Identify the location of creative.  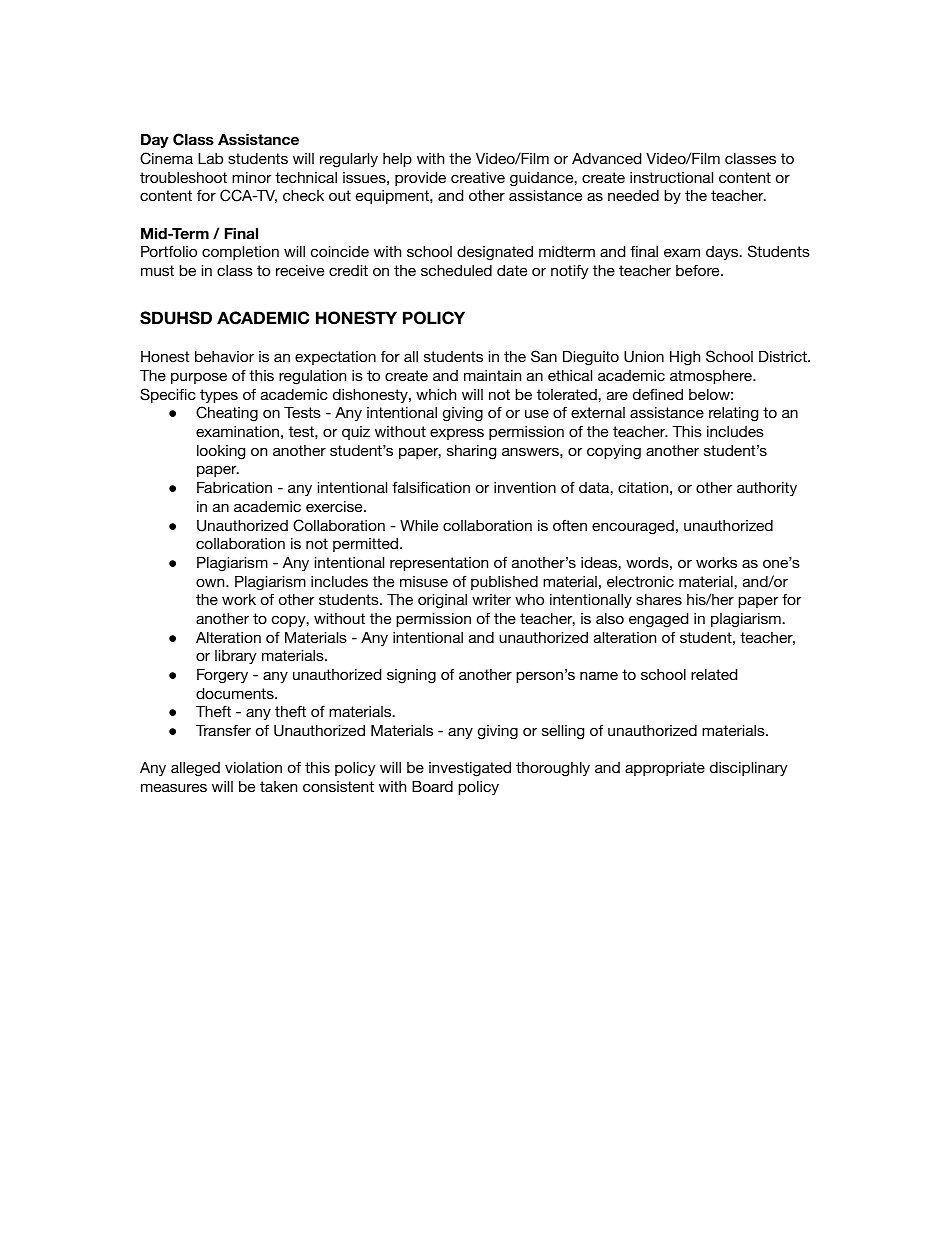
(478, 177).
